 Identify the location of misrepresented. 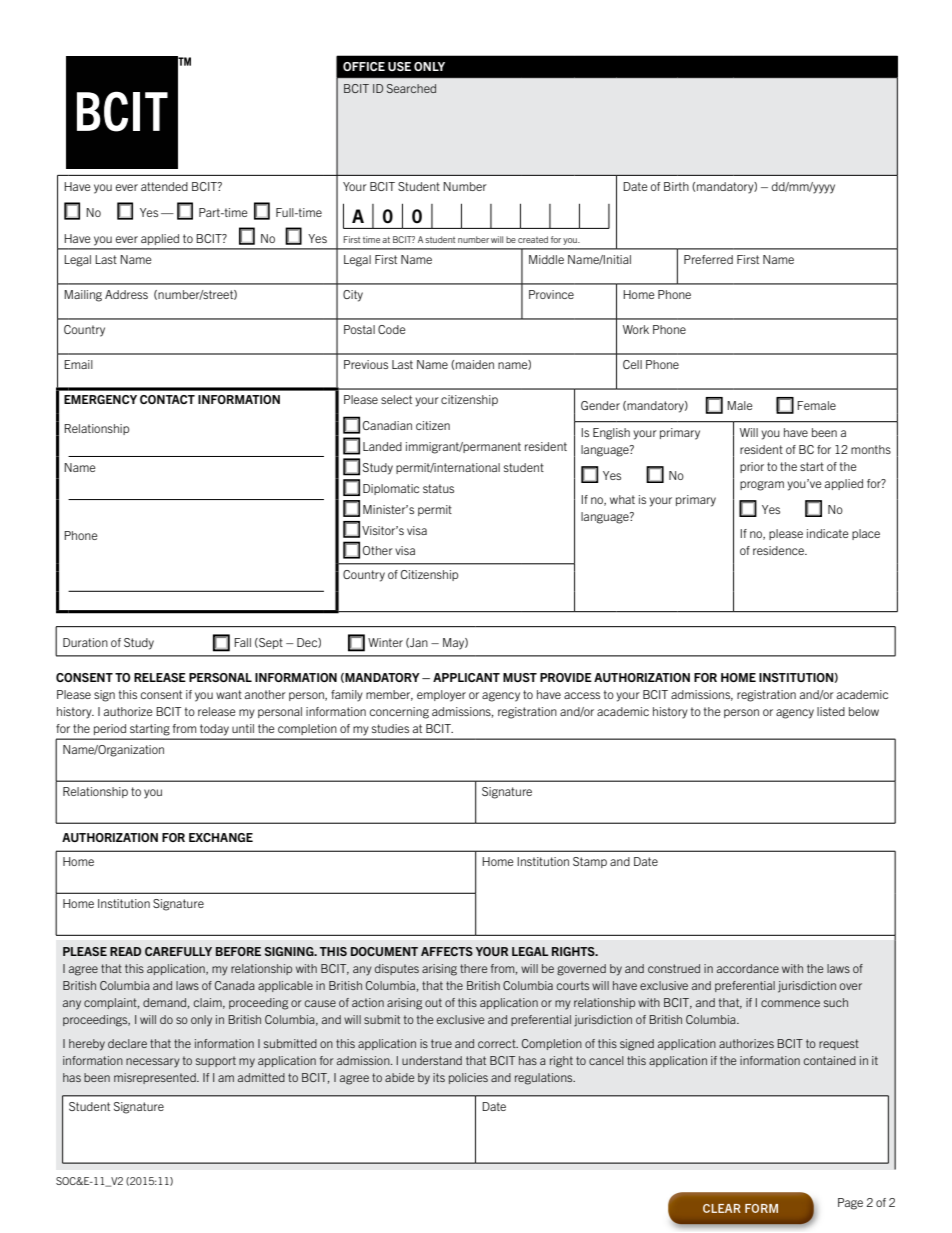
(156, 1078).
